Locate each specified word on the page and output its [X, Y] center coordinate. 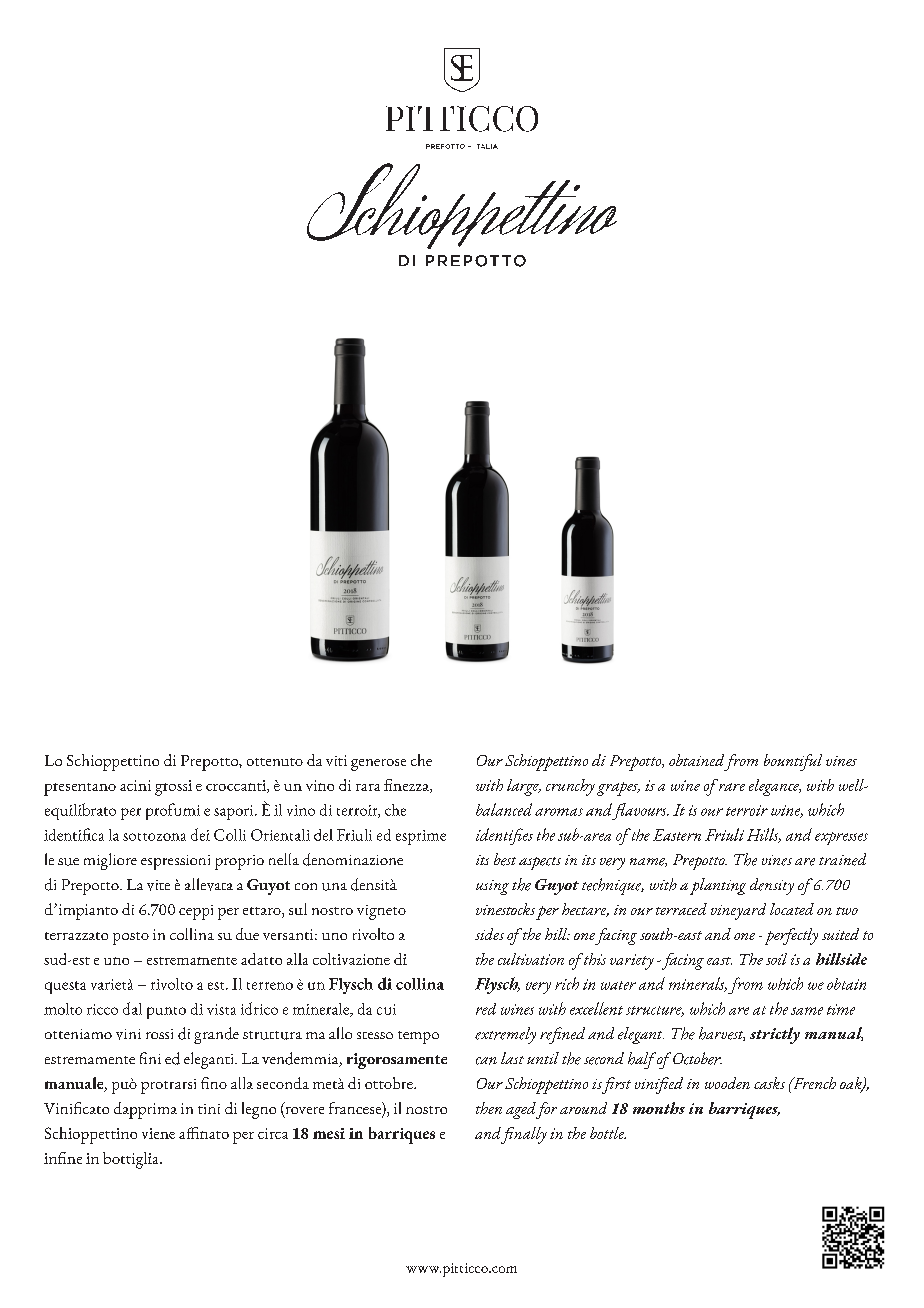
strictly [775, 1035]
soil [776, 959]
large [524, 787]
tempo [418, 1037]
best [505, 859]
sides [489, 934]
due [247, 934]
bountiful [793, 762]
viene [158, 1133]
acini [135, 785]
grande [216, 1035]
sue [68, 862]
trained [842, 859]
